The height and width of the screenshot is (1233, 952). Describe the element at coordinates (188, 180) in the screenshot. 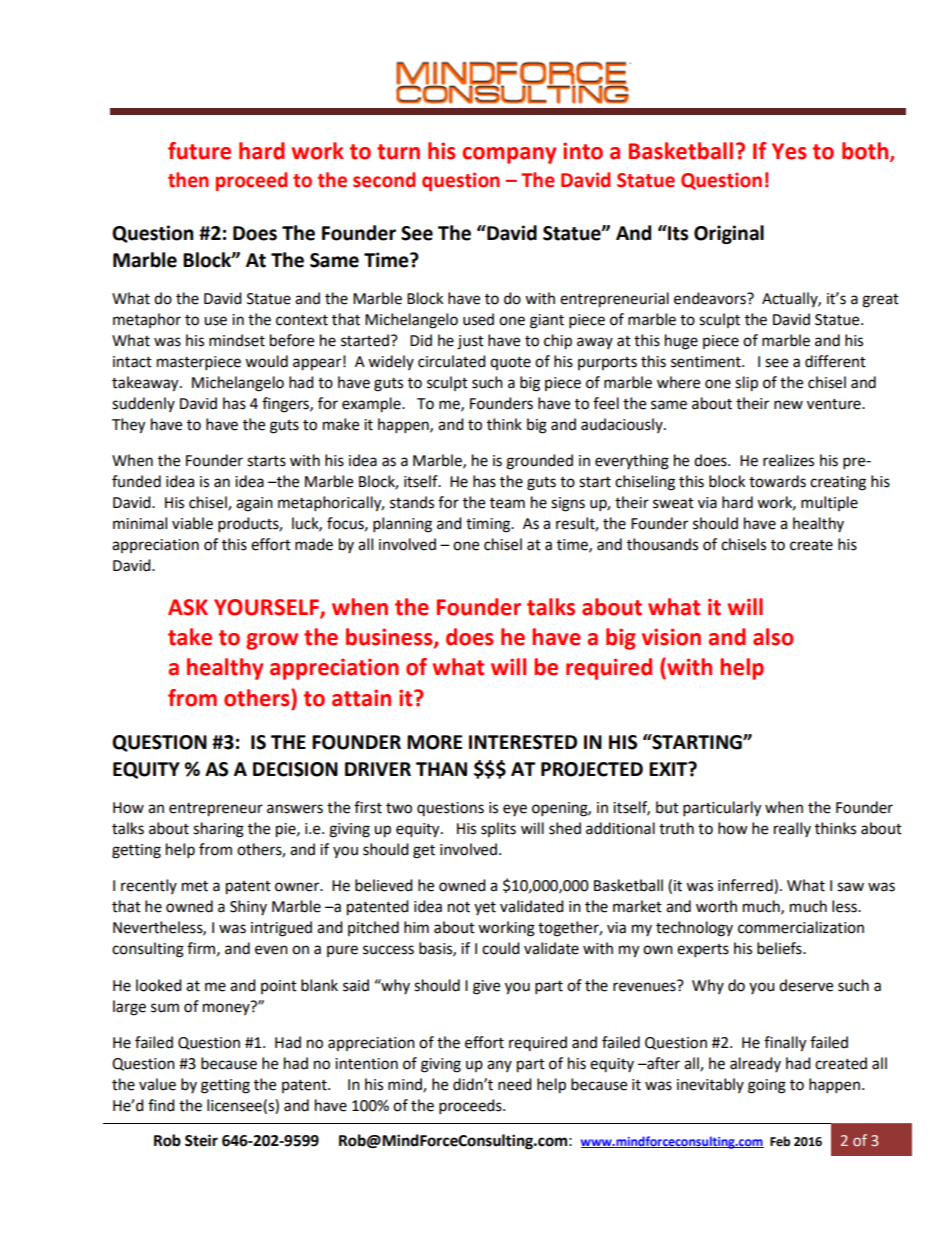

I see `then` at that location.
